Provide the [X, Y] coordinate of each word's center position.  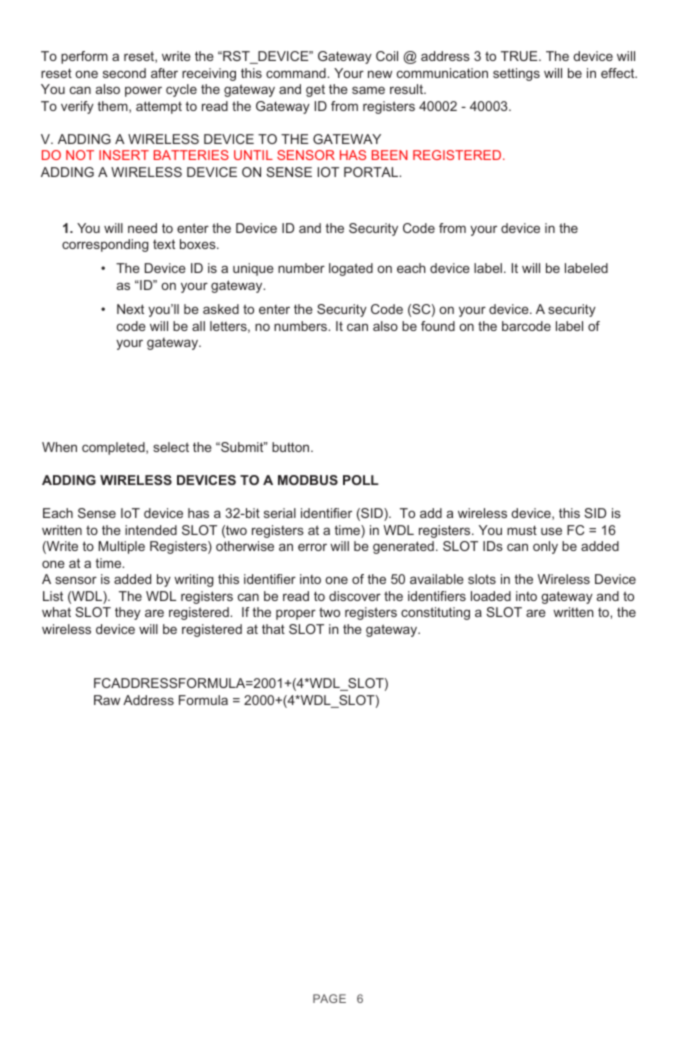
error [312, 547]
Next [130, 309]
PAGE [329, 998]
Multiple [121, 547]
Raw [107, 700]
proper [296, 614]
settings [516, 74]
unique [253, 269]
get [315, 90]
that [273, 629]
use [551, 531]
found [438, 326]
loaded [491, 596]
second [124, 73]
